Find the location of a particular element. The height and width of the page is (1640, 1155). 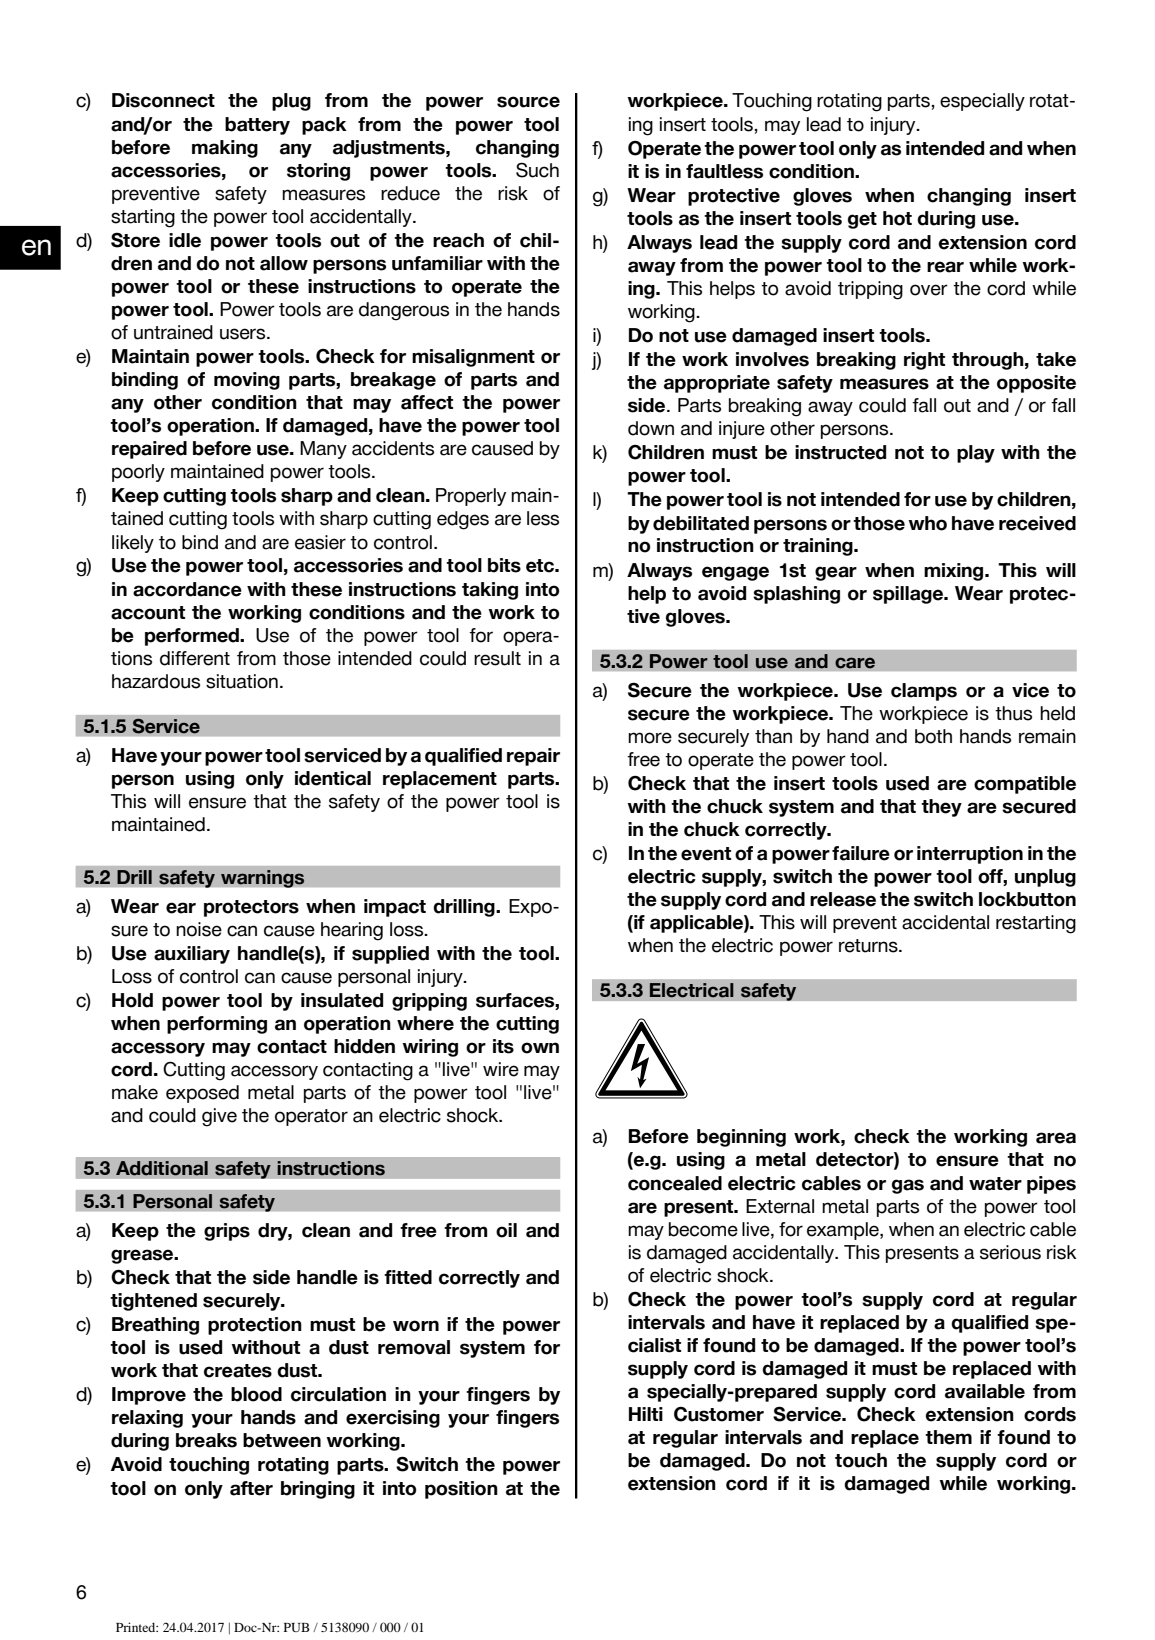

Customer is located at coordinates (719, 1414).
